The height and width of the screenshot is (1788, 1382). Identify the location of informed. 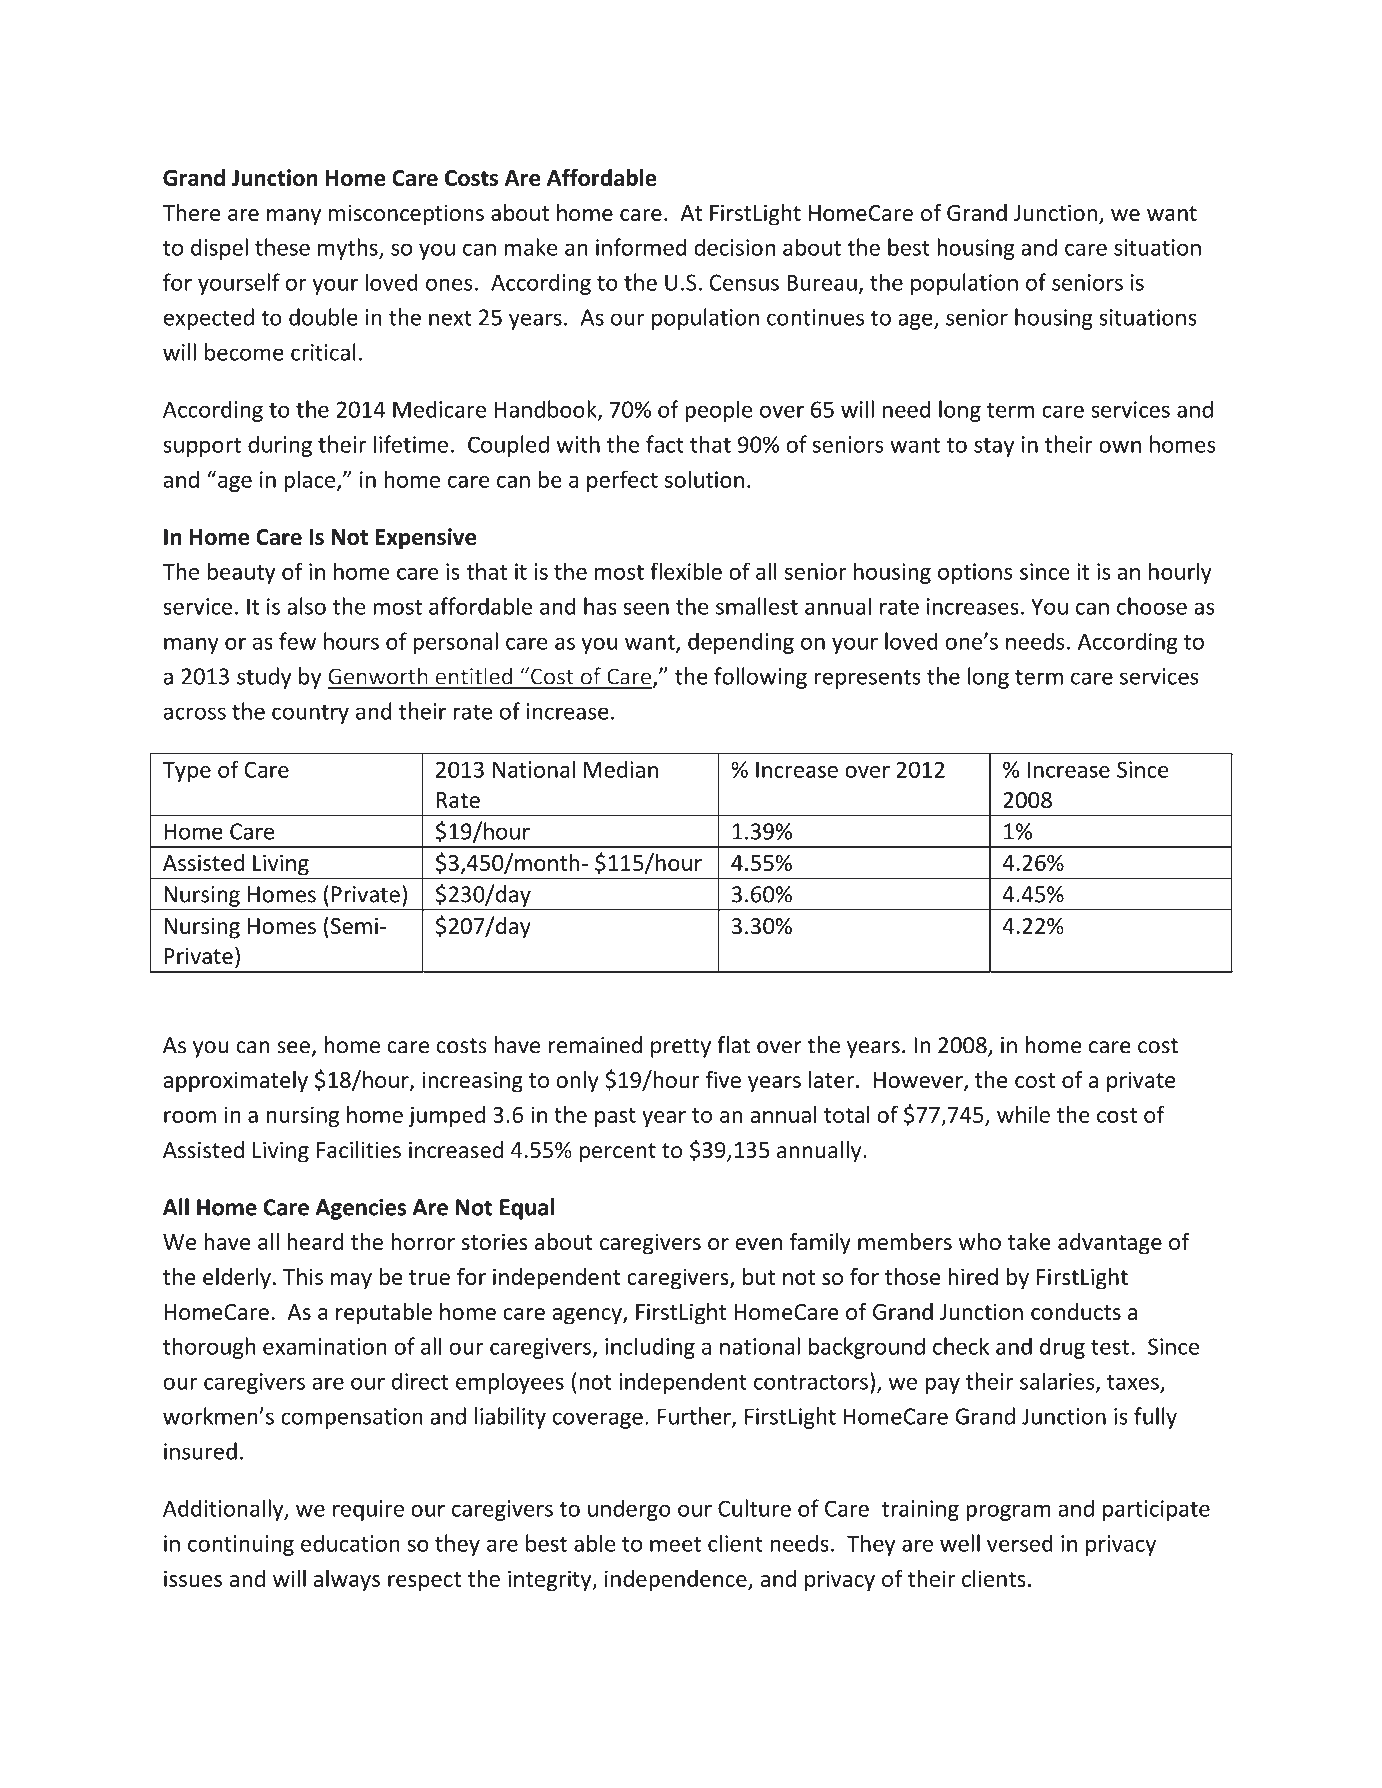
(641, 247).
